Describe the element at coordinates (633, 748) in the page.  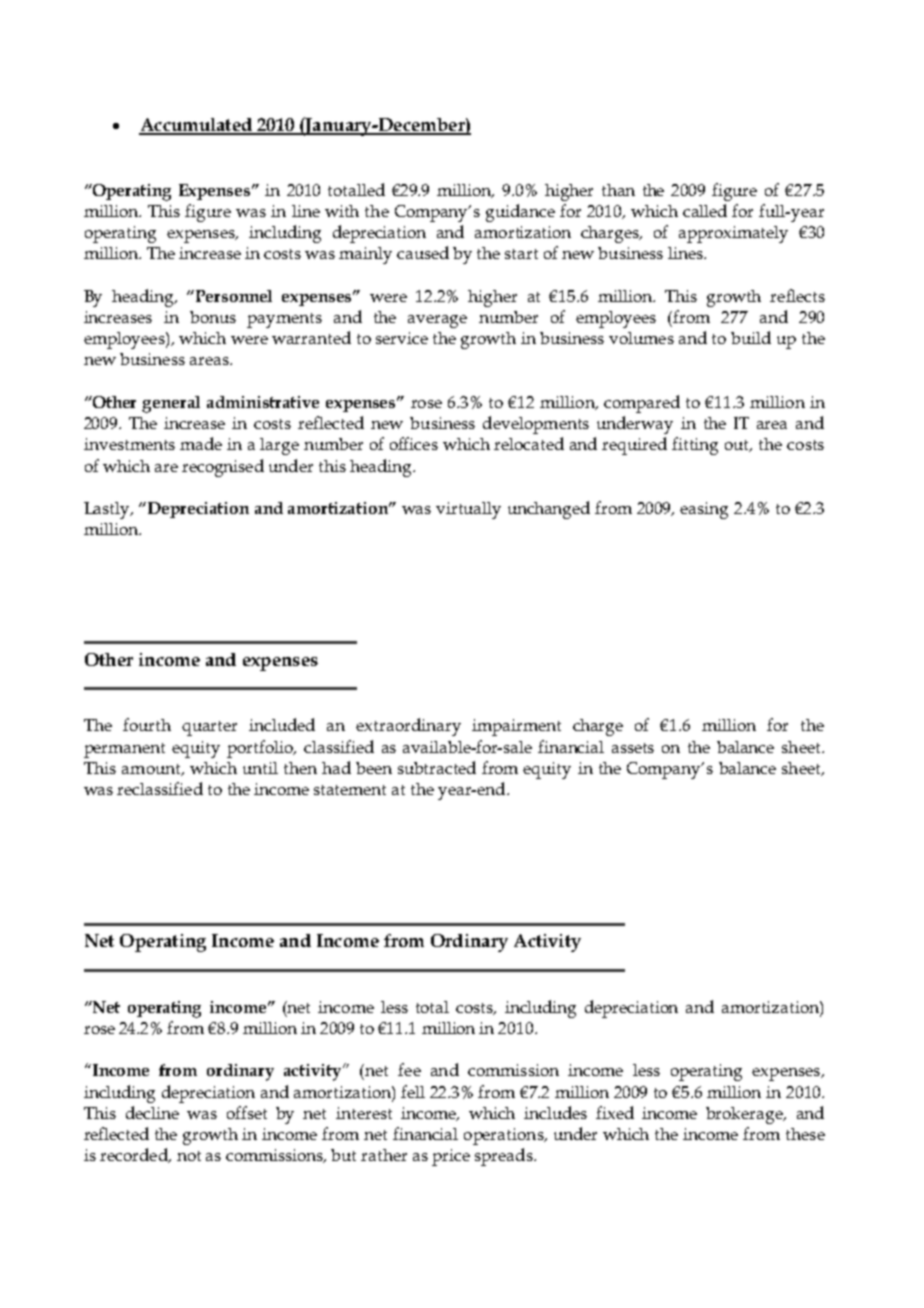
I see `assets` at that location.
